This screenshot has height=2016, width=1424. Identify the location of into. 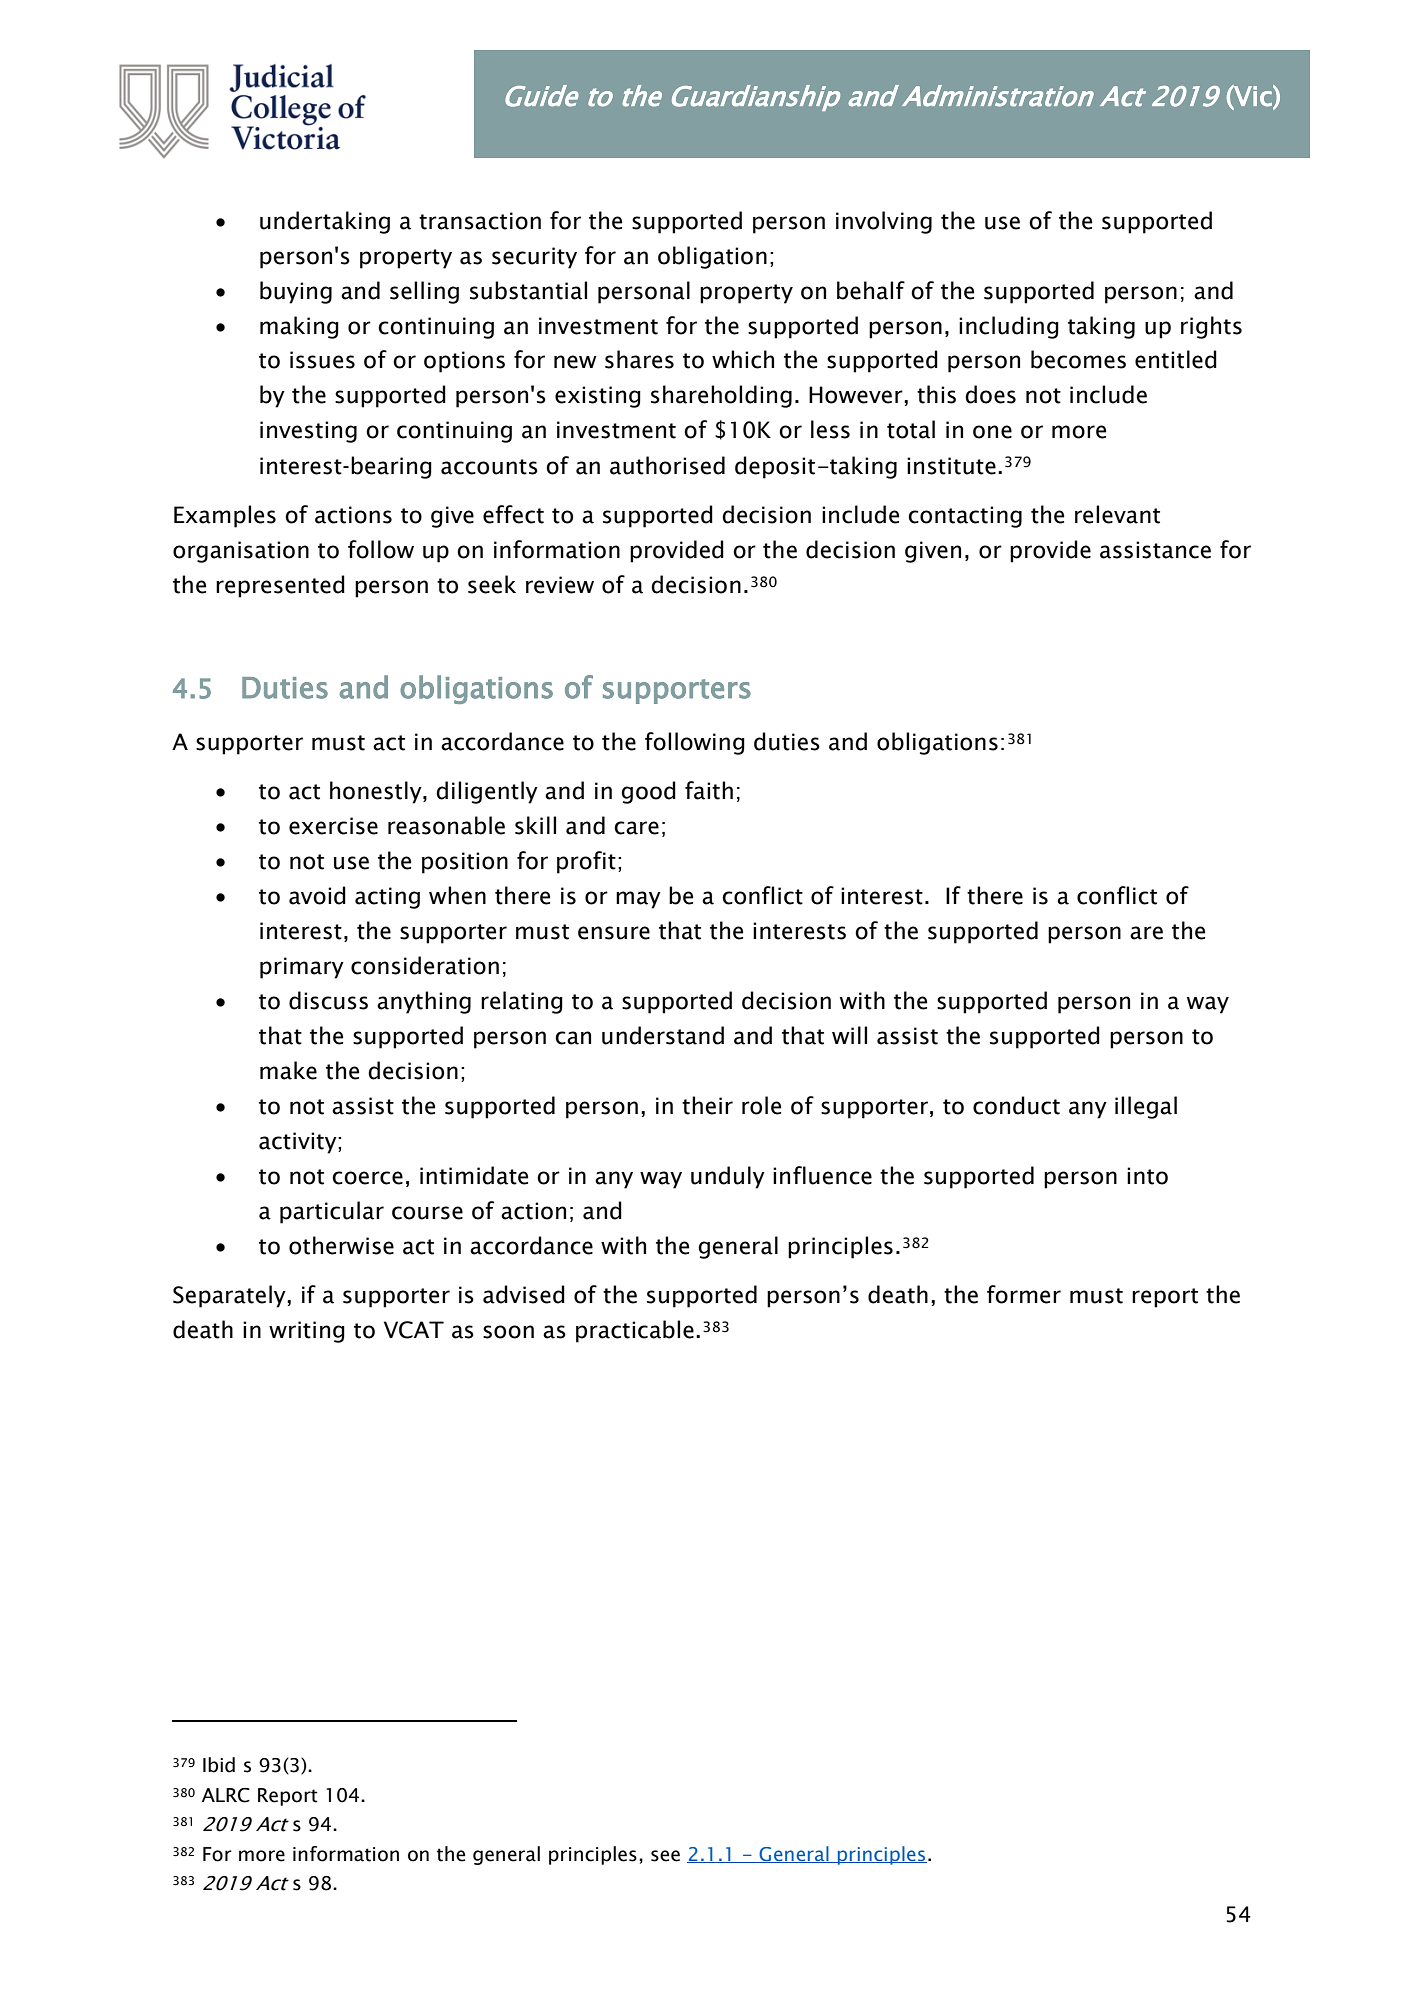
(1147, 1176).
